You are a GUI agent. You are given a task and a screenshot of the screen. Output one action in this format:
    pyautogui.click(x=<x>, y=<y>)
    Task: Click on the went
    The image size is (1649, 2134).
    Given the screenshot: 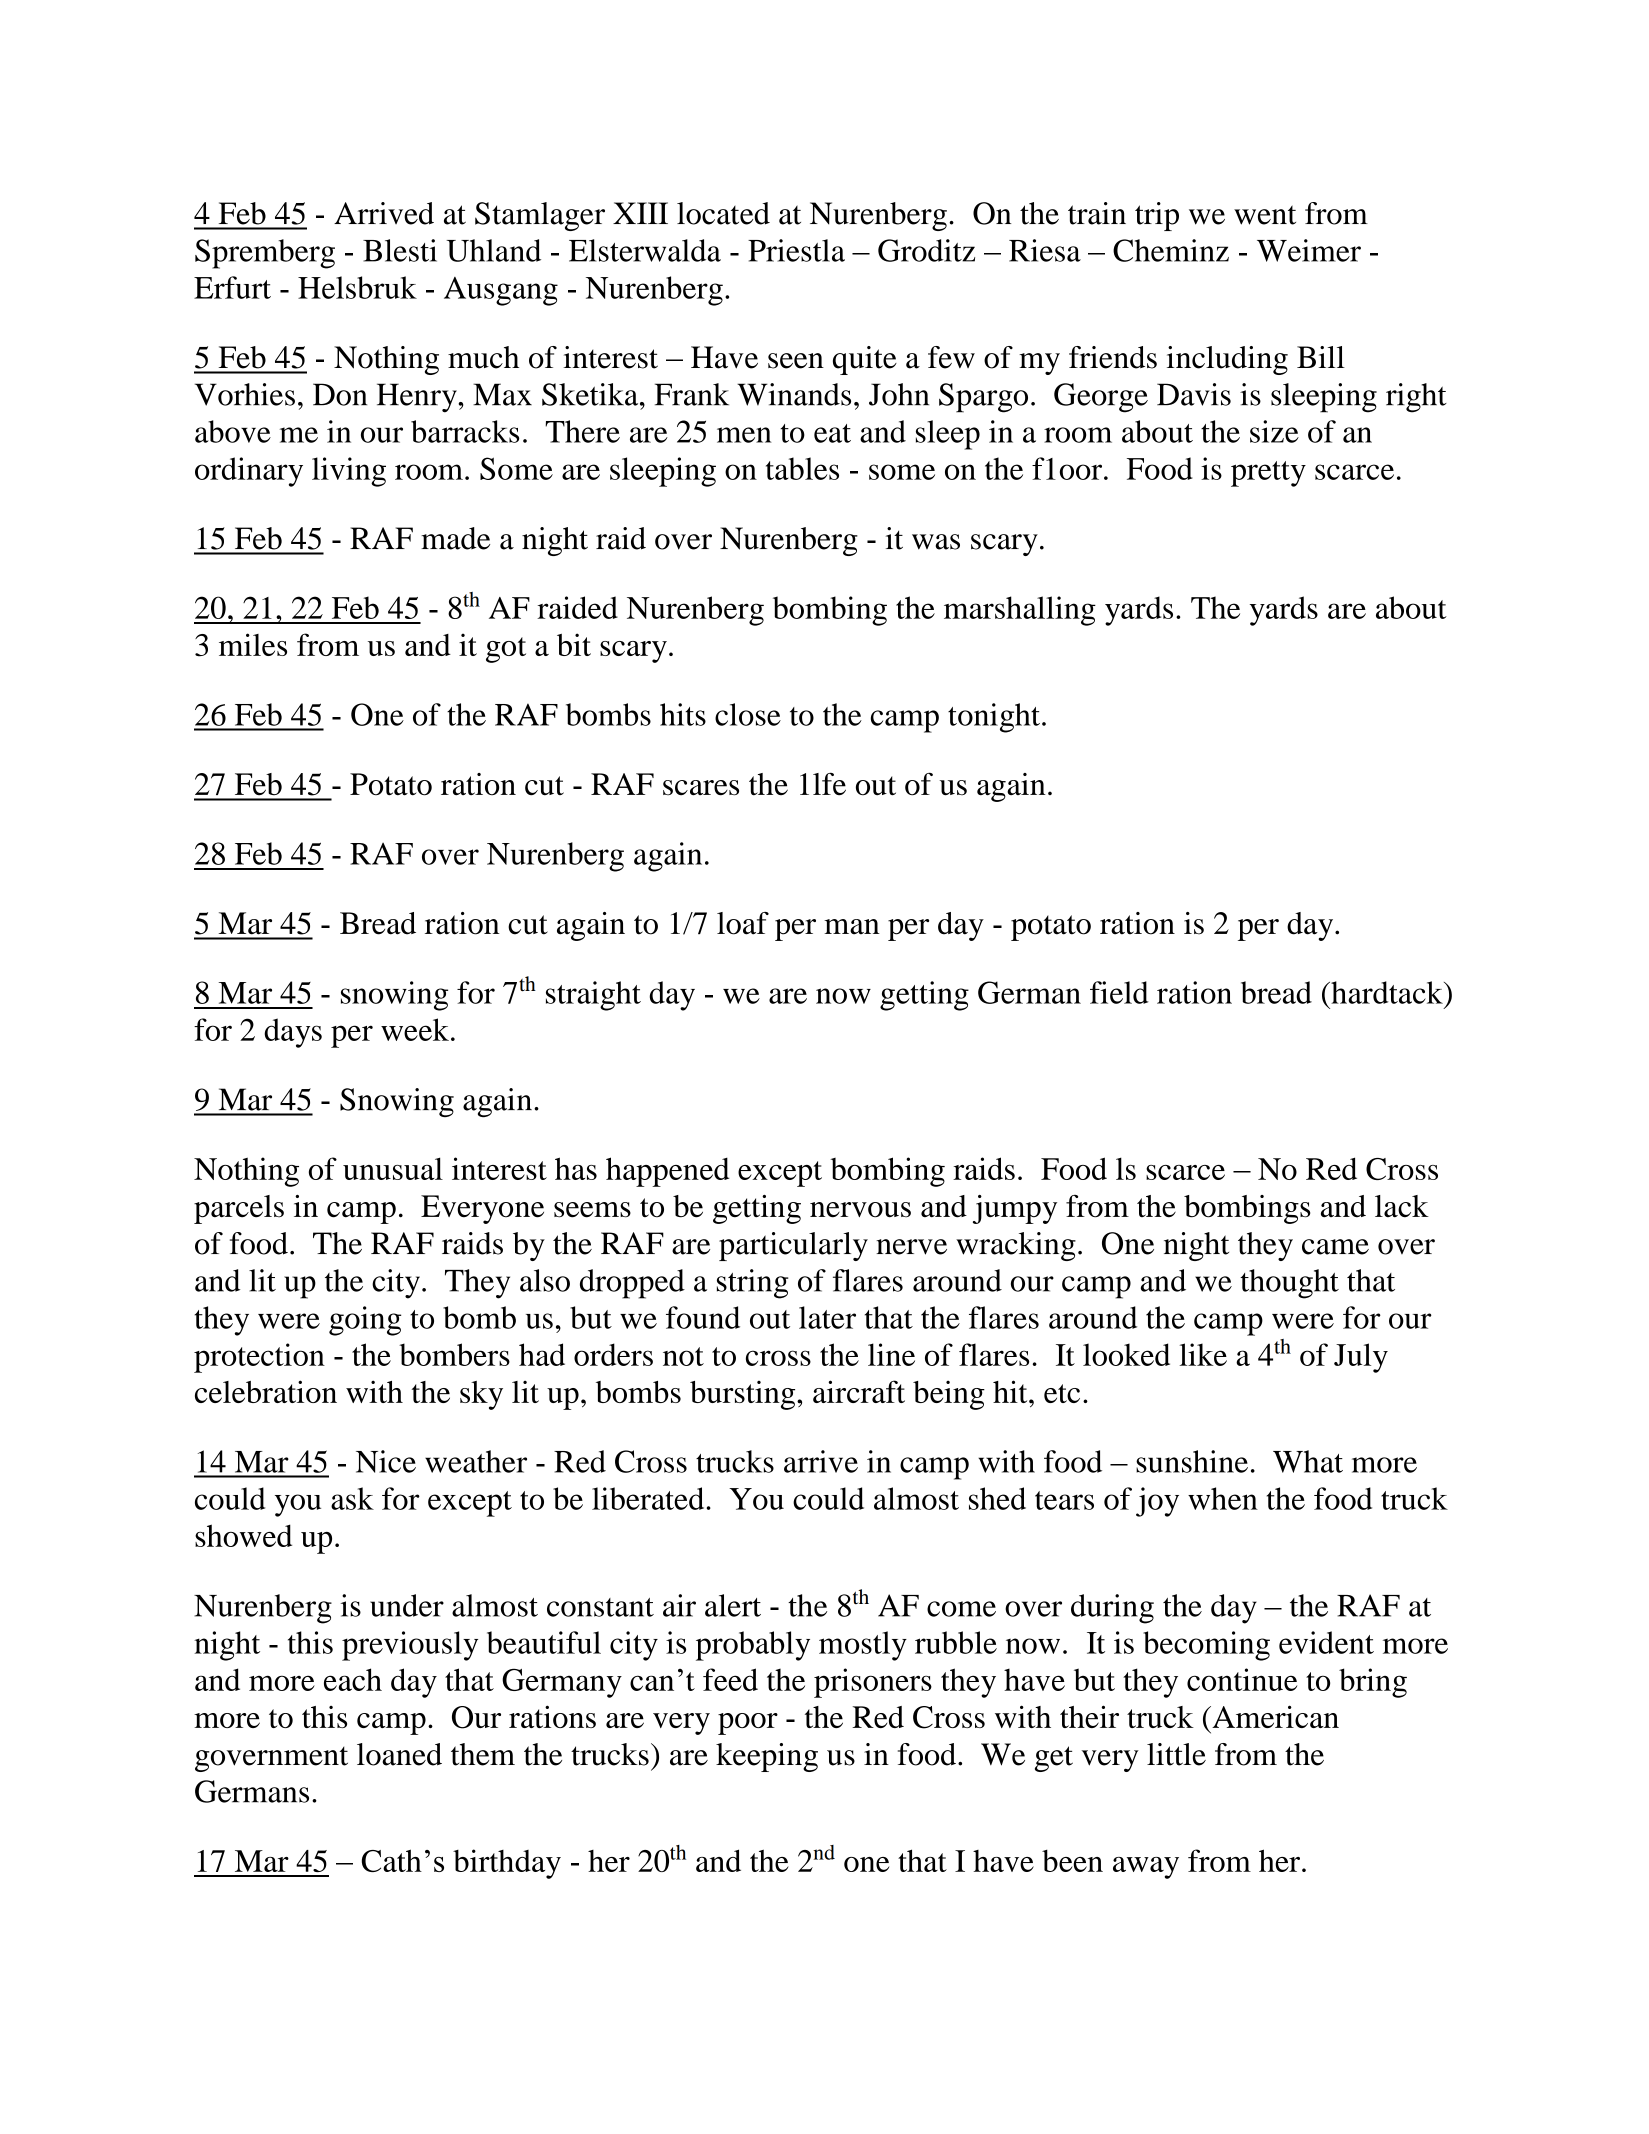 What is the action you would take?
    pyautogui.click(x=1265, y=215)
